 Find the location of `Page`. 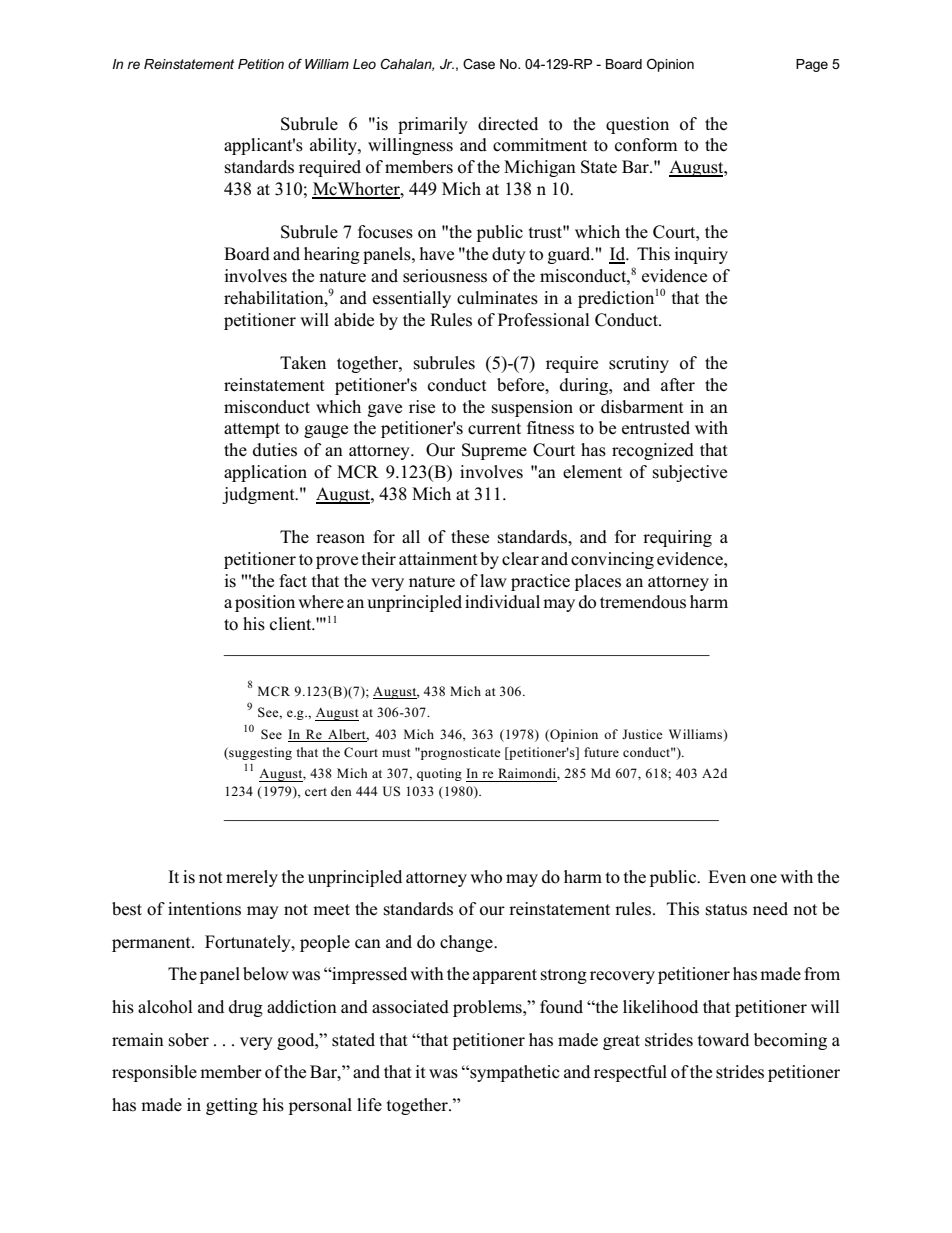

Page is located at coordinates (812, 65).
